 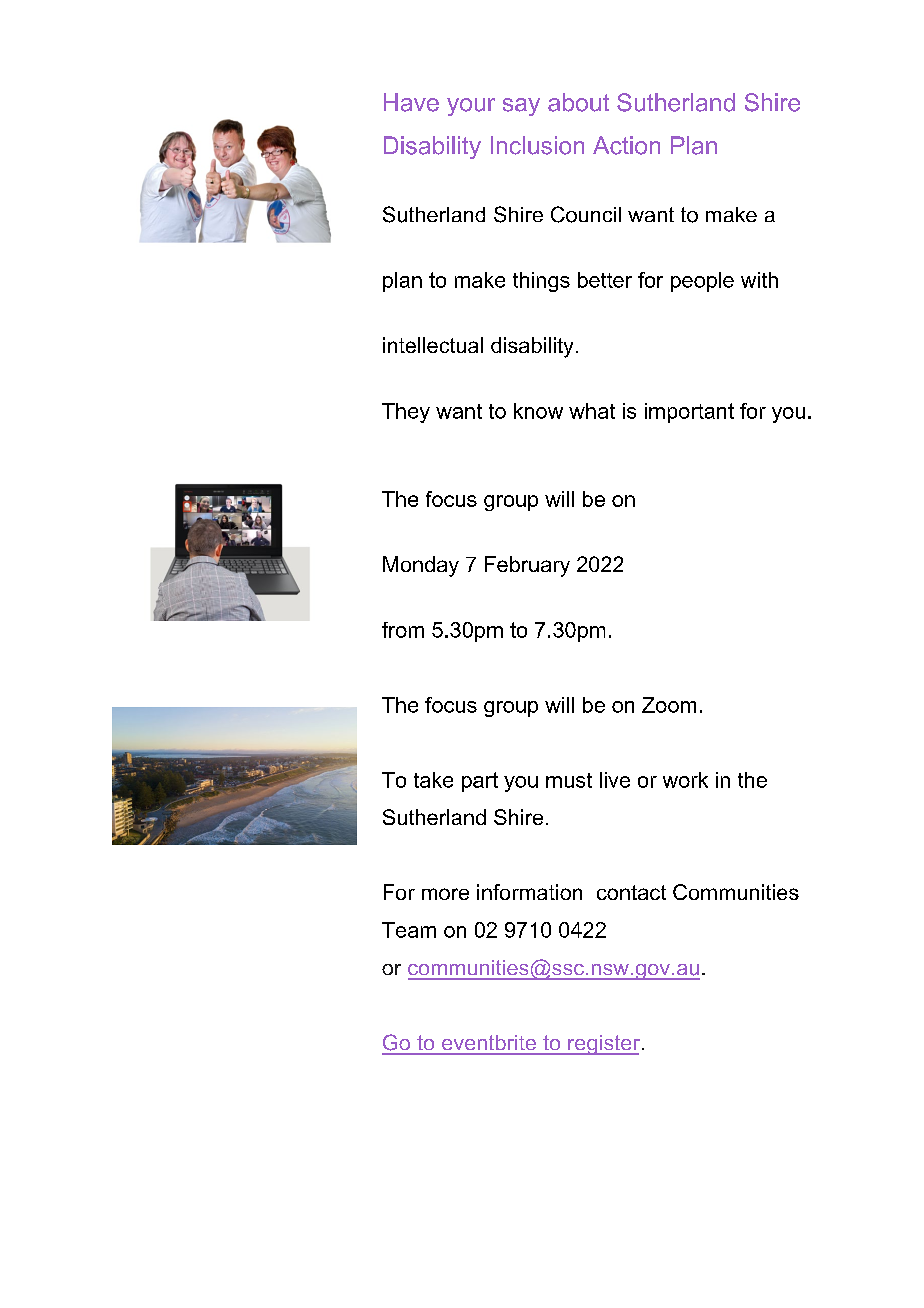 I want to click on must, so click(x=569, y=780).
